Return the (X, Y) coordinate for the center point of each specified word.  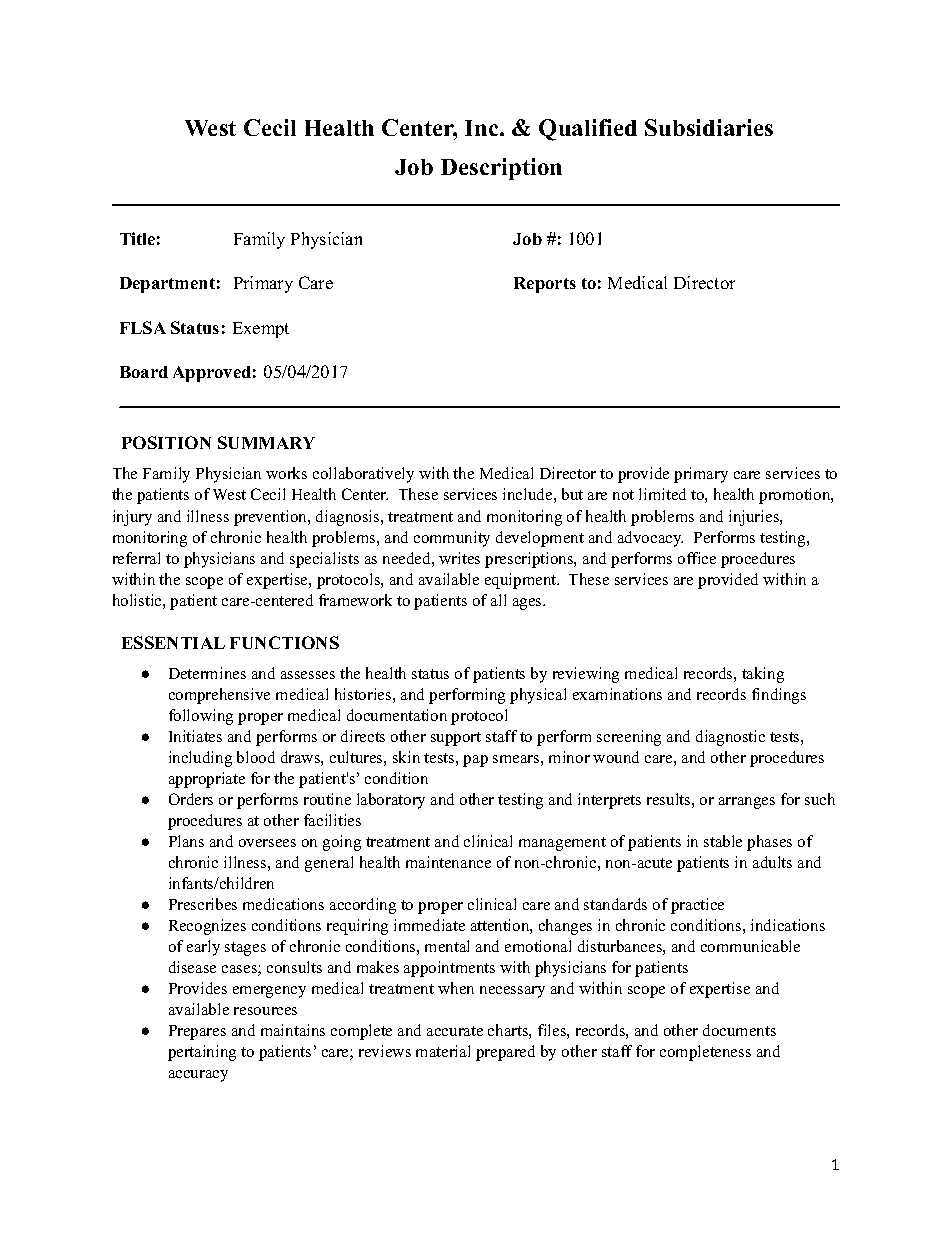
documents (739, 1030)
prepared (505, 1053)
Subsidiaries (709, 127)
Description (501, 169)
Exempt (261, 330)
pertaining (202, 1053)
